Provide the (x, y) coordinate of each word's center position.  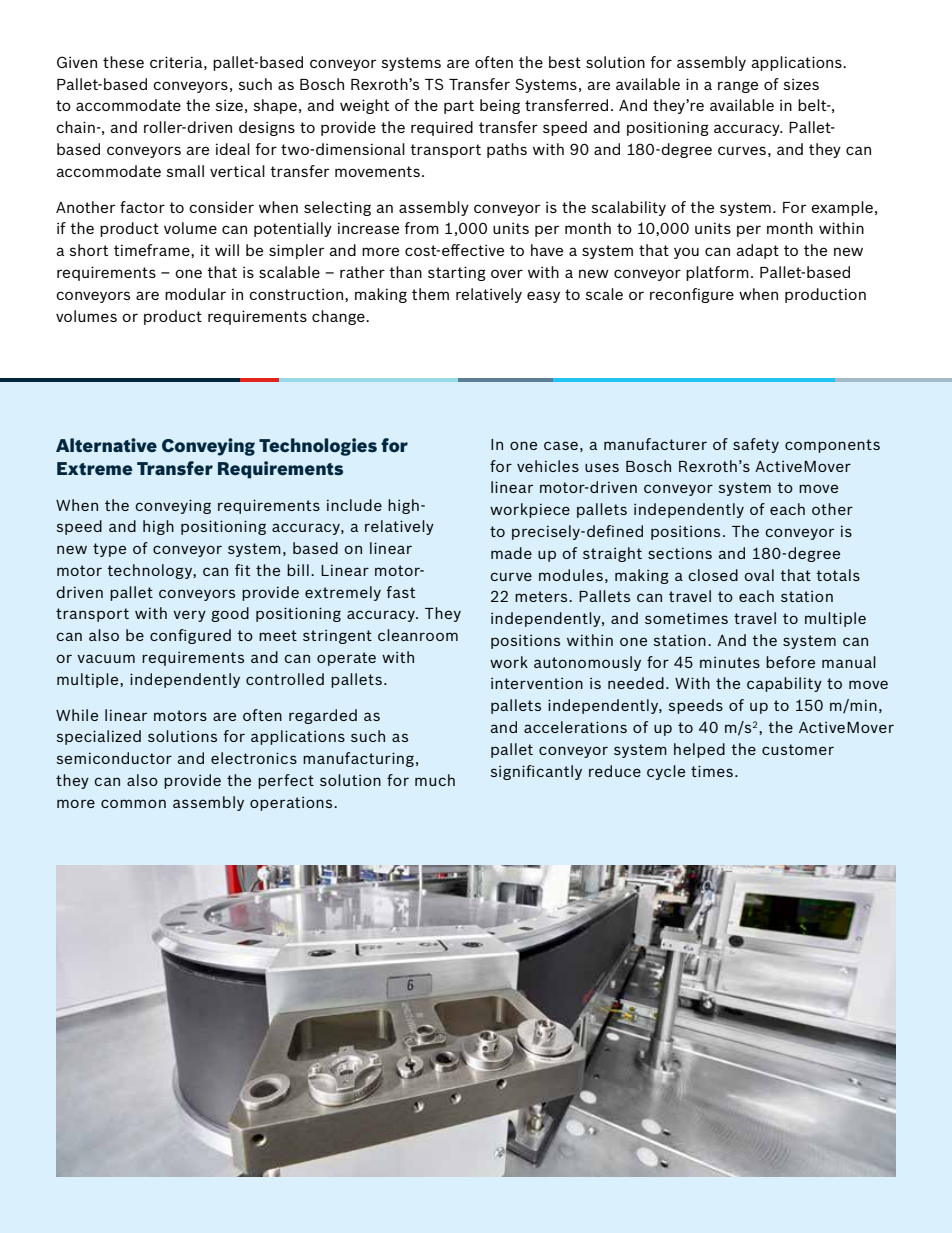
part (459, 107)
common (133, 803)
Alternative (106, 445)
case (561, 445)
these (123, 62)
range (738, 87)
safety (756, 445)
